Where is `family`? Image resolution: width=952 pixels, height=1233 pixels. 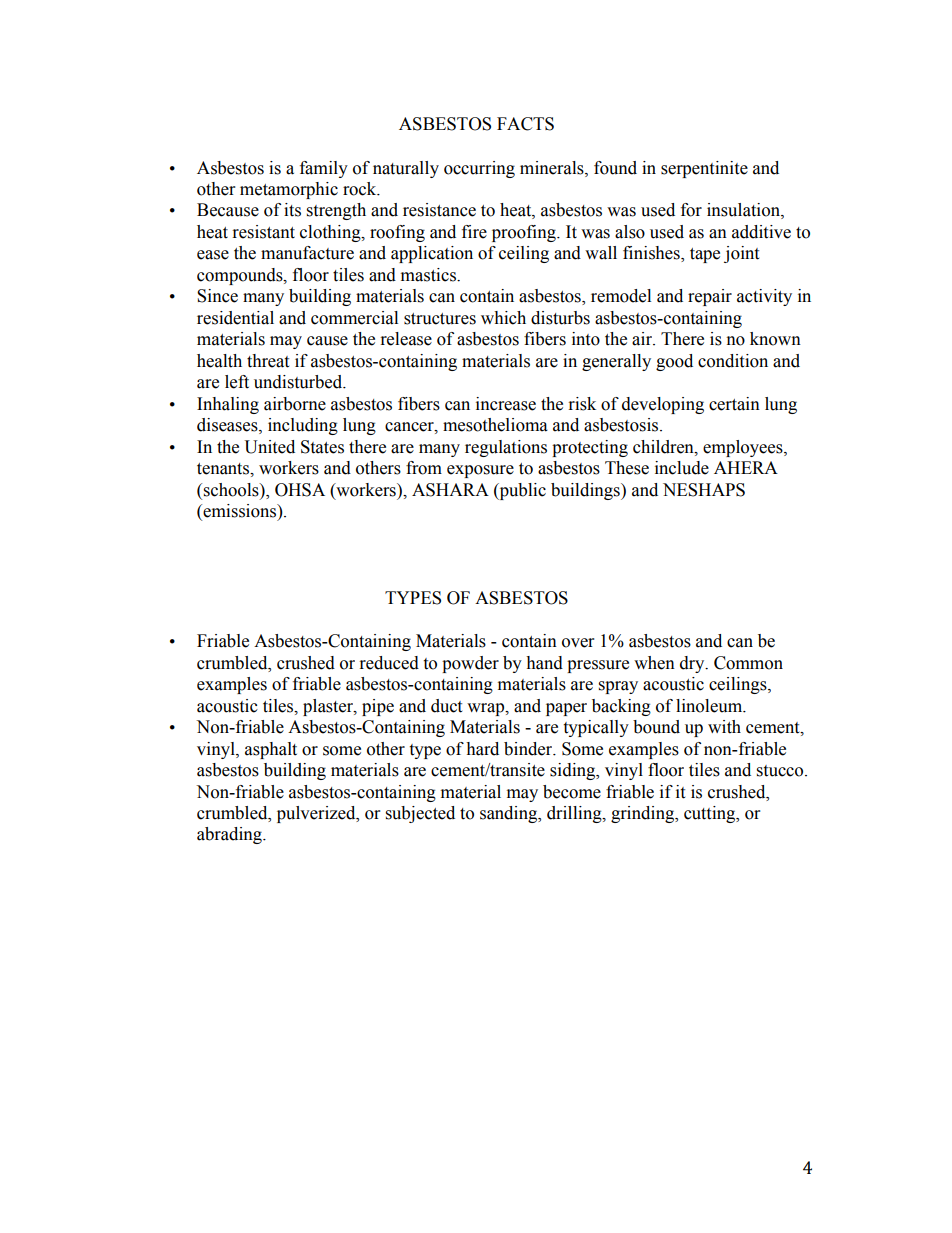
family is located at coordinates (324, 169).
